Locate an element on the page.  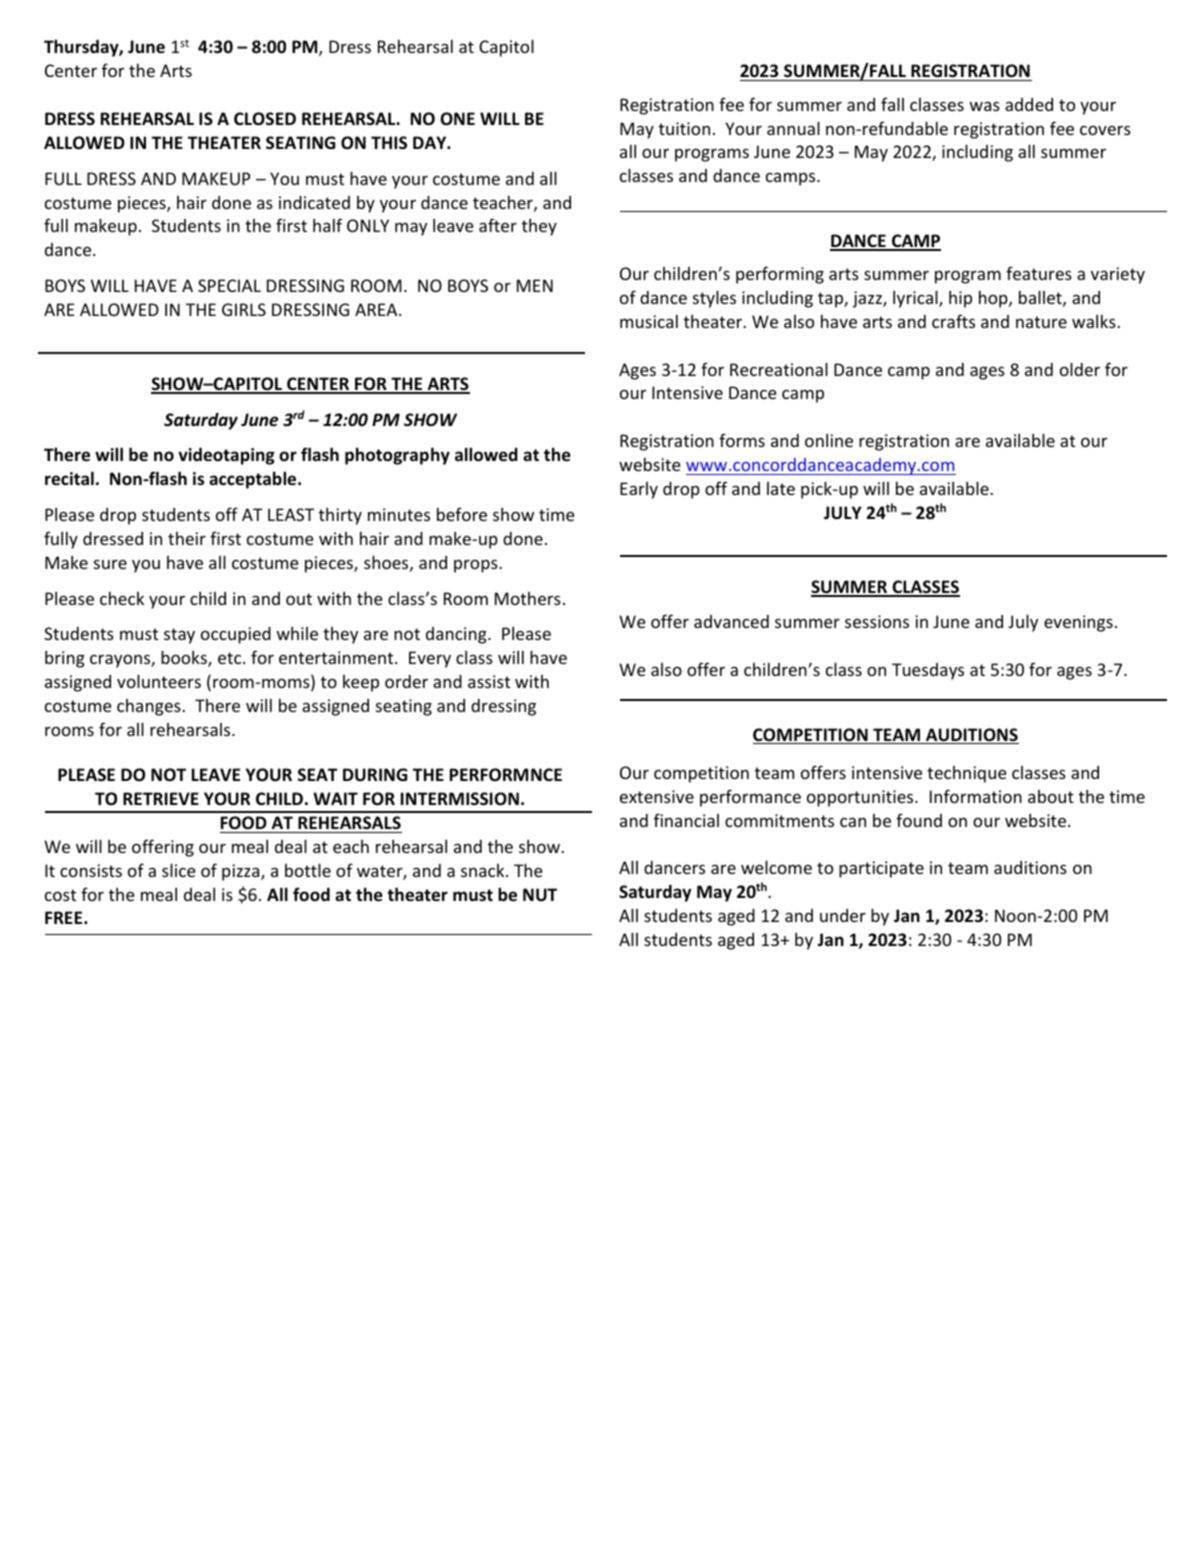
was is located at coordinates (985, 106).
